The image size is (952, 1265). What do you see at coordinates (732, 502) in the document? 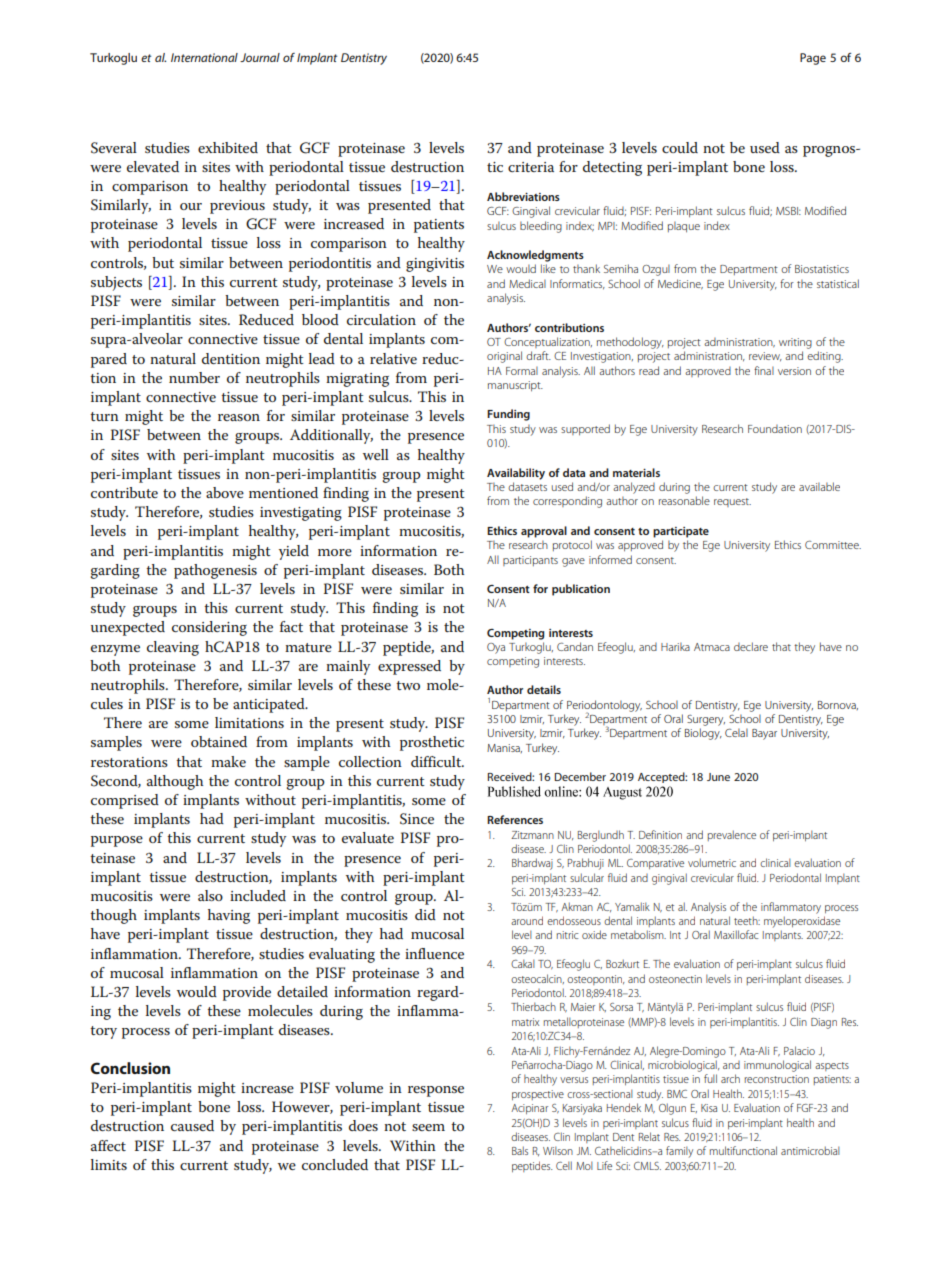
I see `request` at bounding box center [732, 502].
